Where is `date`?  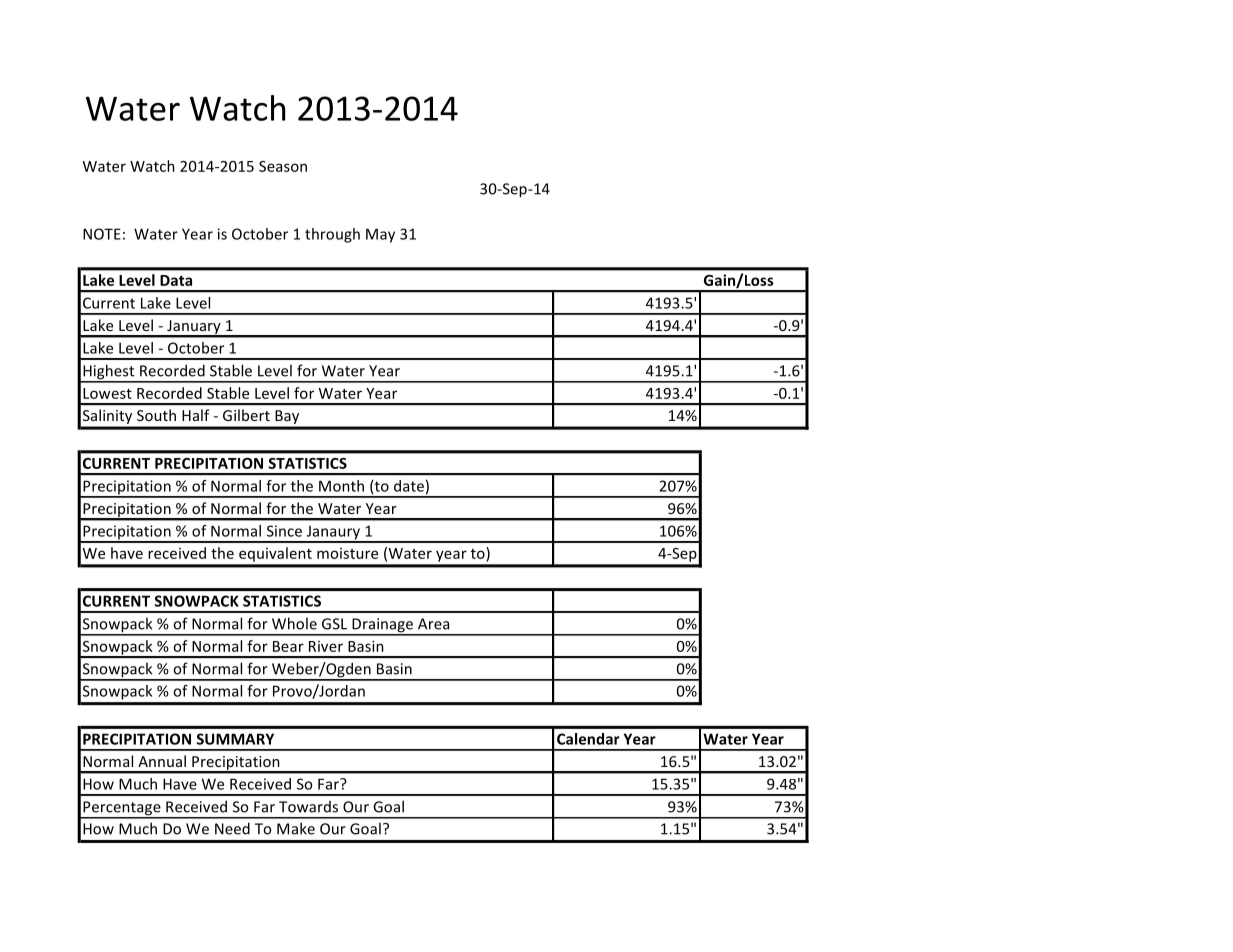 date is located at coordinates (409, 486).
